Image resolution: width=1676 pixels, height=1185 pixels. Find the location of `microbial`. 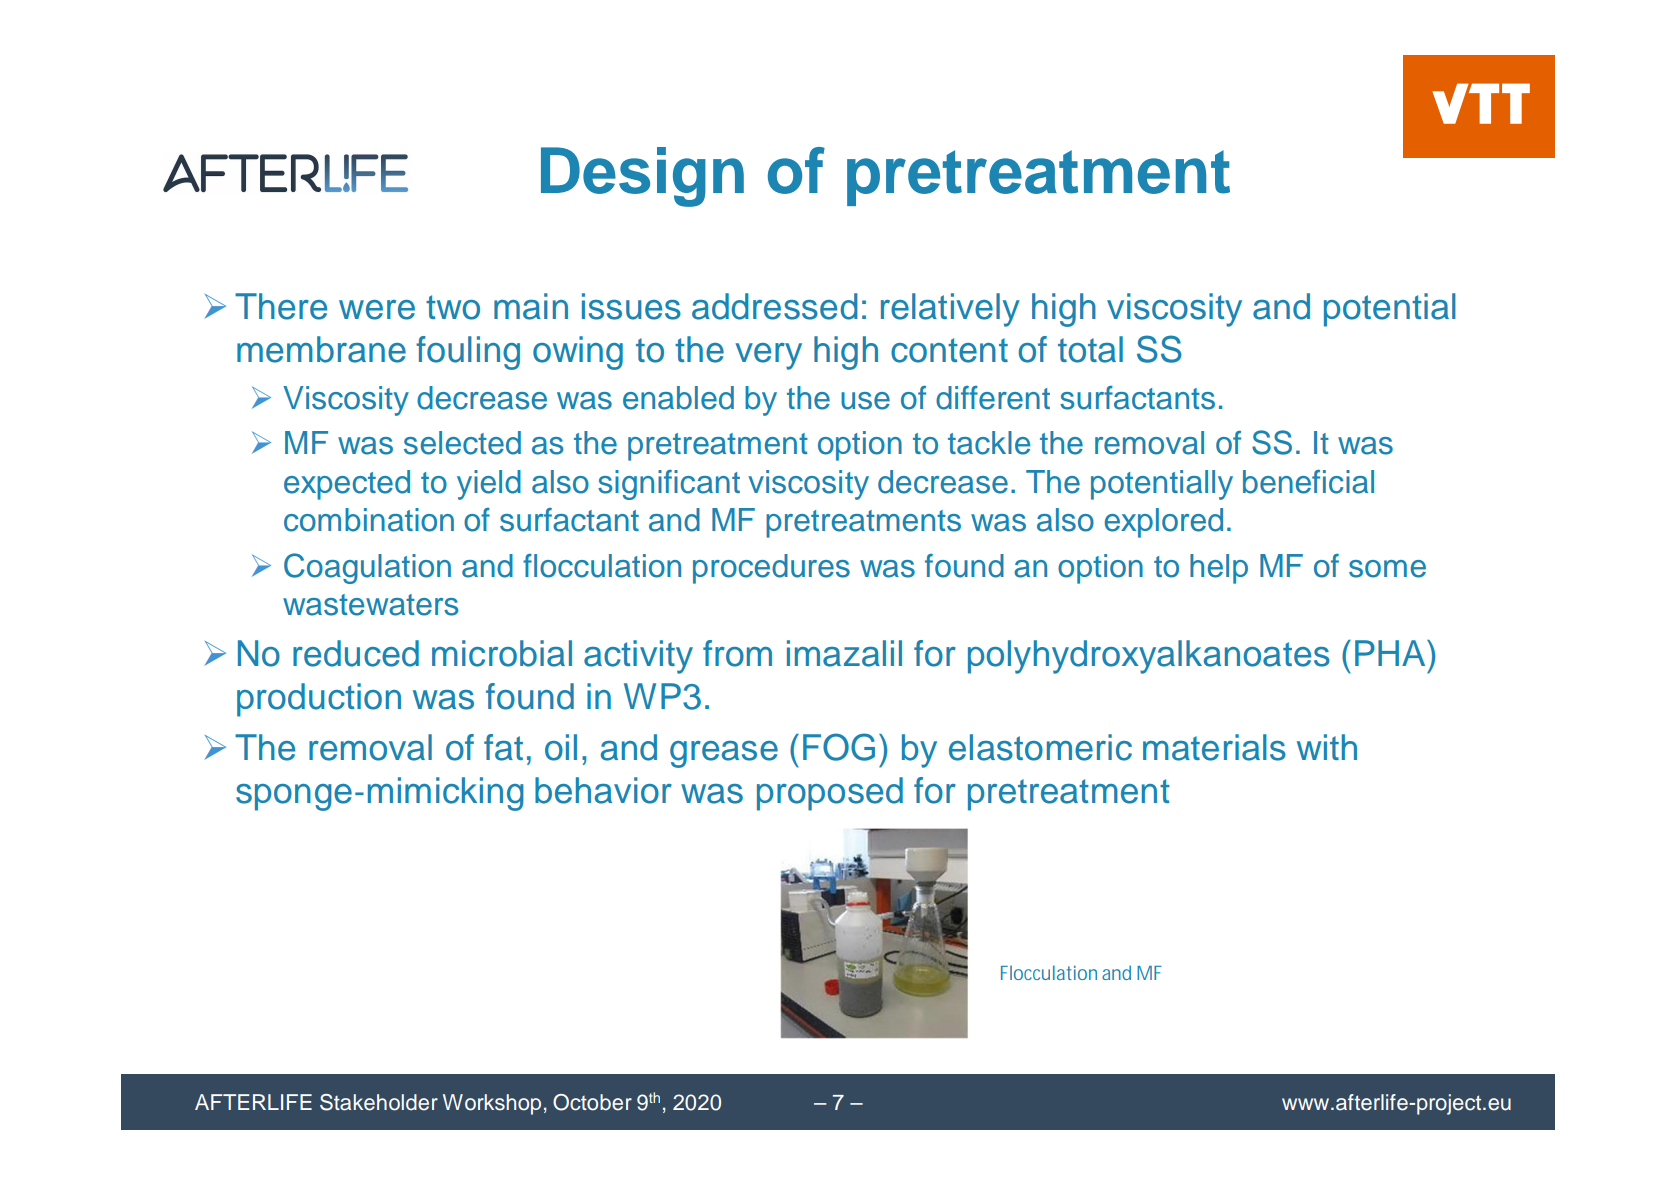

microbial is located at coordinates (502, 653).
